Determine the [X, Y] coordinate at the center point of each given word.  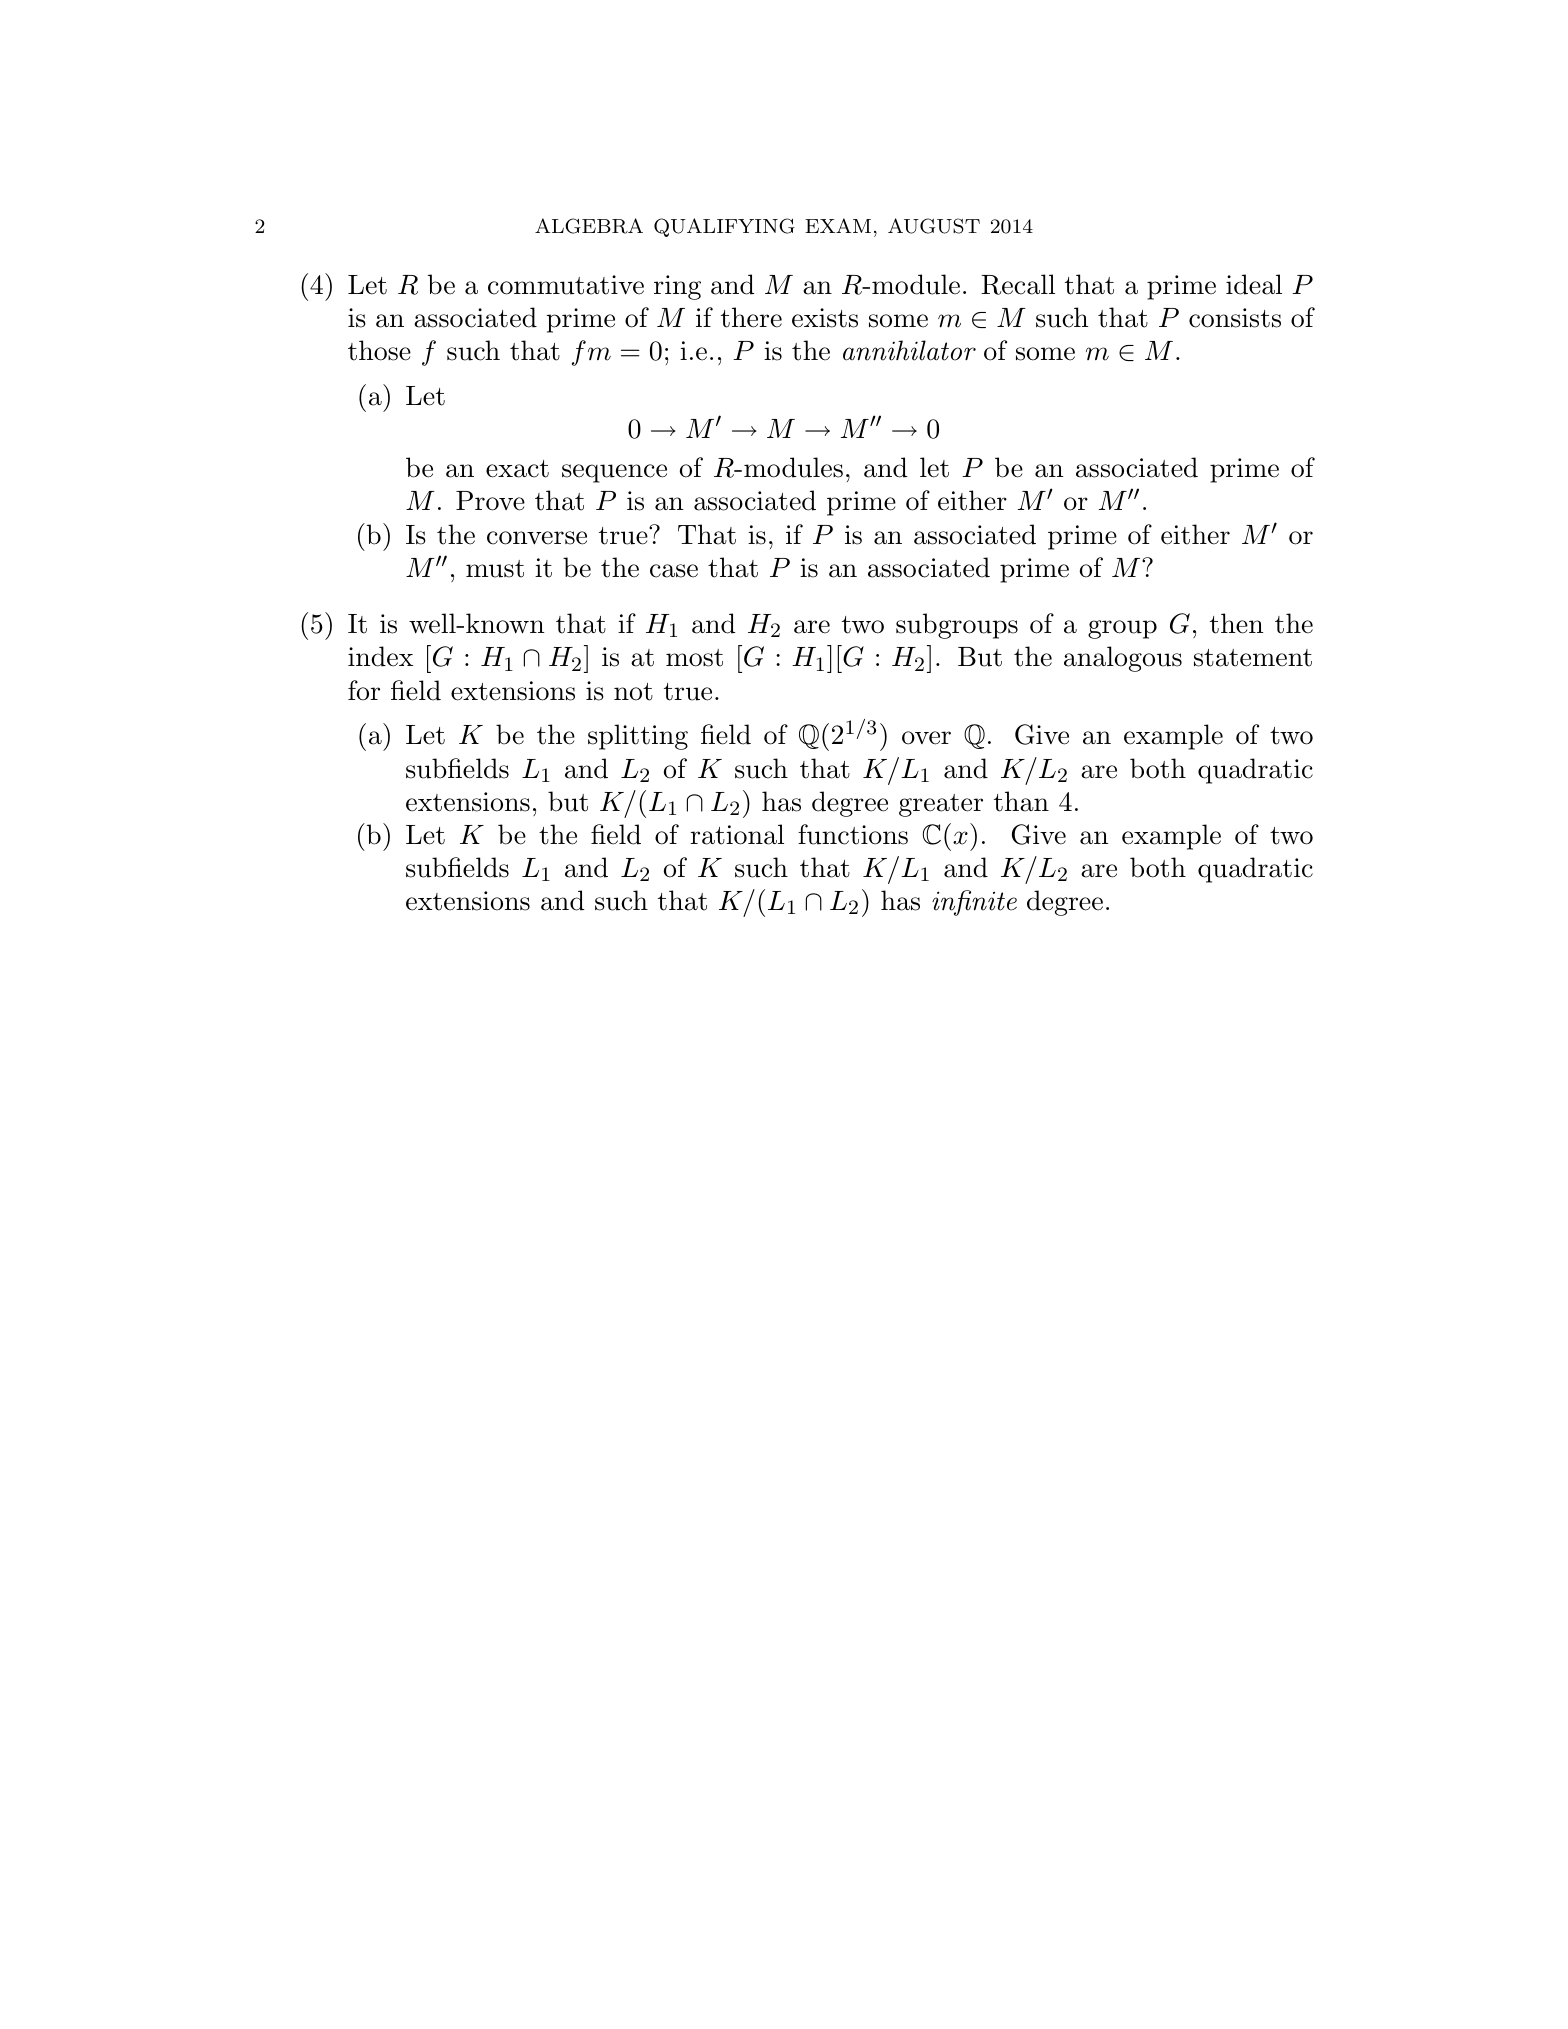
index [380, 656]
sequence [614, 473]
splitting [638, 737]
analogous [1123, 659]
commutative [566, 285]
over [926, 738]
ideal [1254, 284]
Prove [490, 501]
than [1021, 801]
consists [1235, 318]
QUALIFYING [724, 227]
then [1236, 623]
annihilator [909, 350]
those [379, 350]
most [694, 658]
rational [737, 834]
